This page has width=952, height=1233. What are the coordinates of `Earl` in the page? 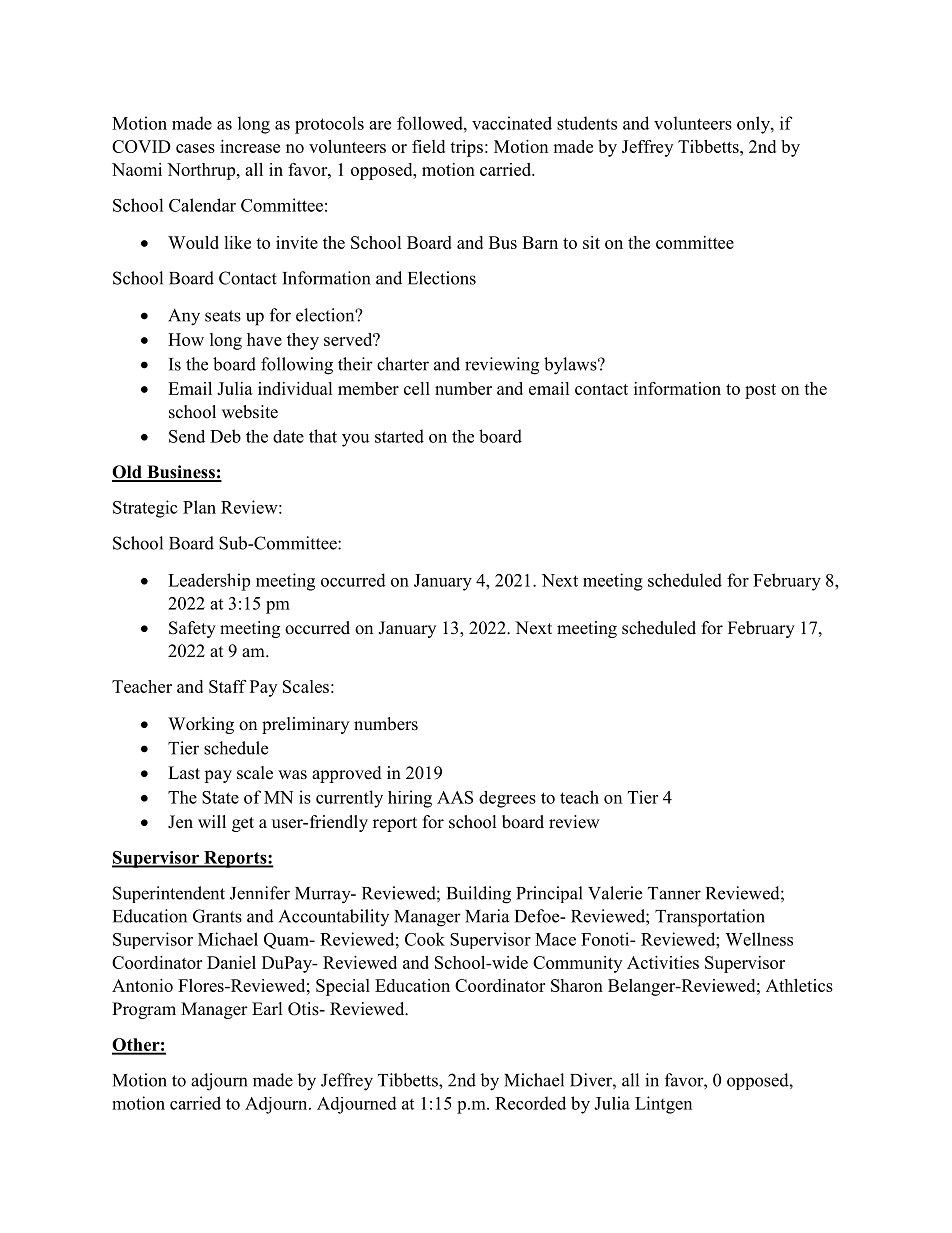 It's located at (267, 1008).
